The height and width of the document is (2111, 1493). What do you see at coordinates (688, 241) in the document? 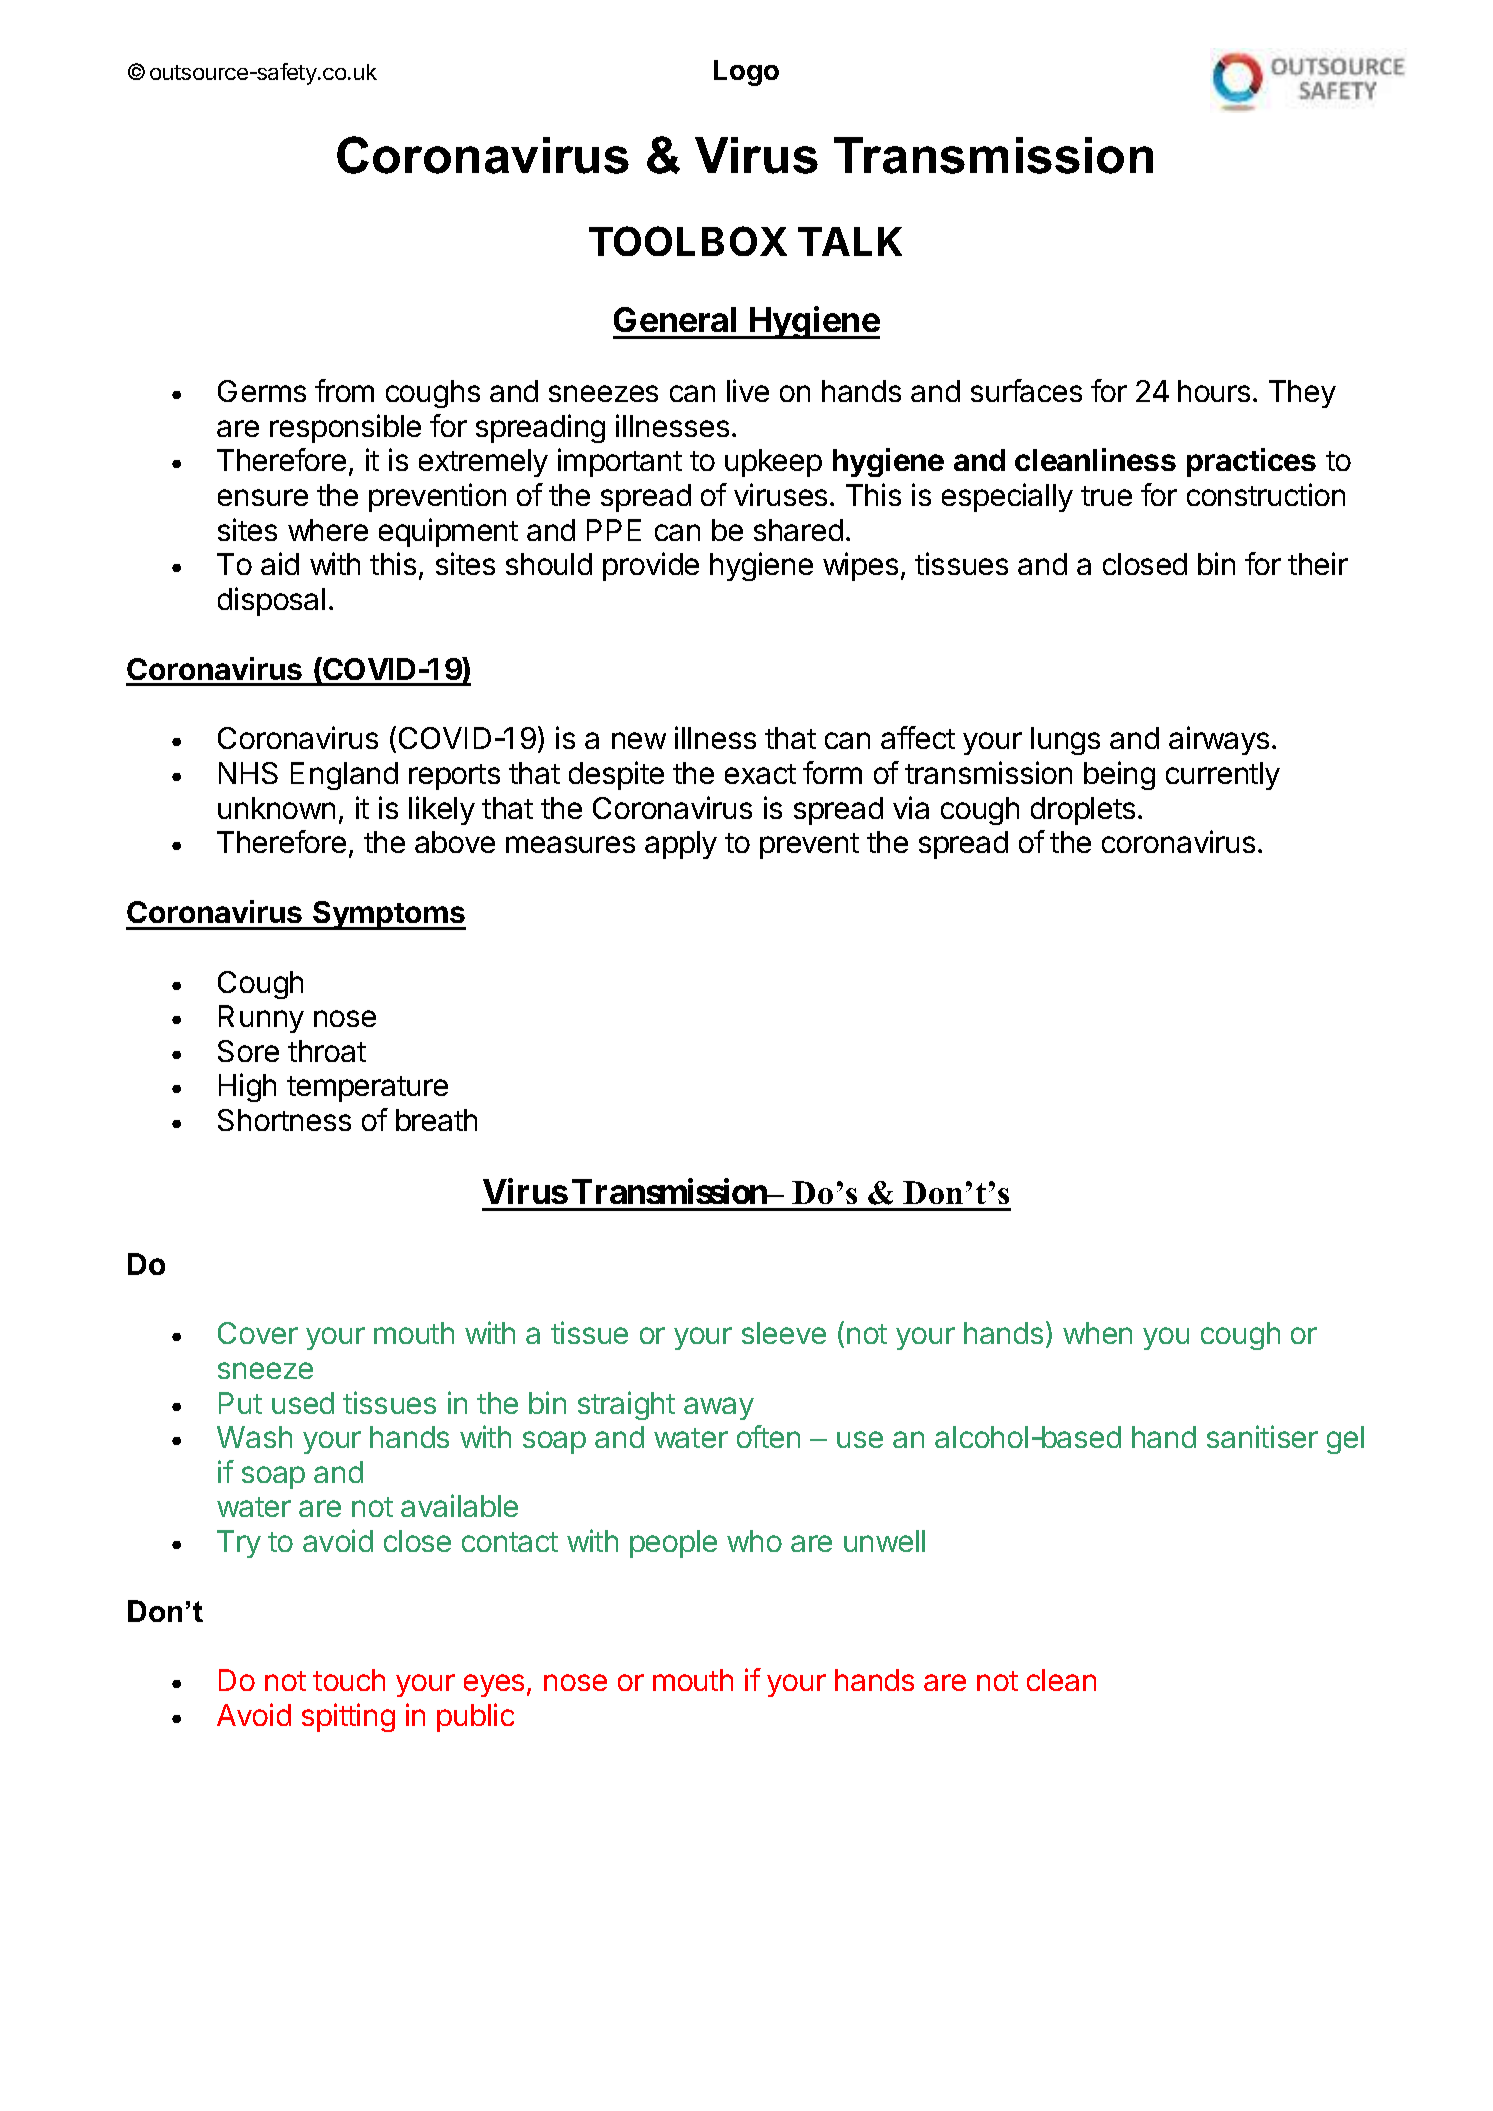
I see `TOOLBOX` at bounding box center [688, 241].
